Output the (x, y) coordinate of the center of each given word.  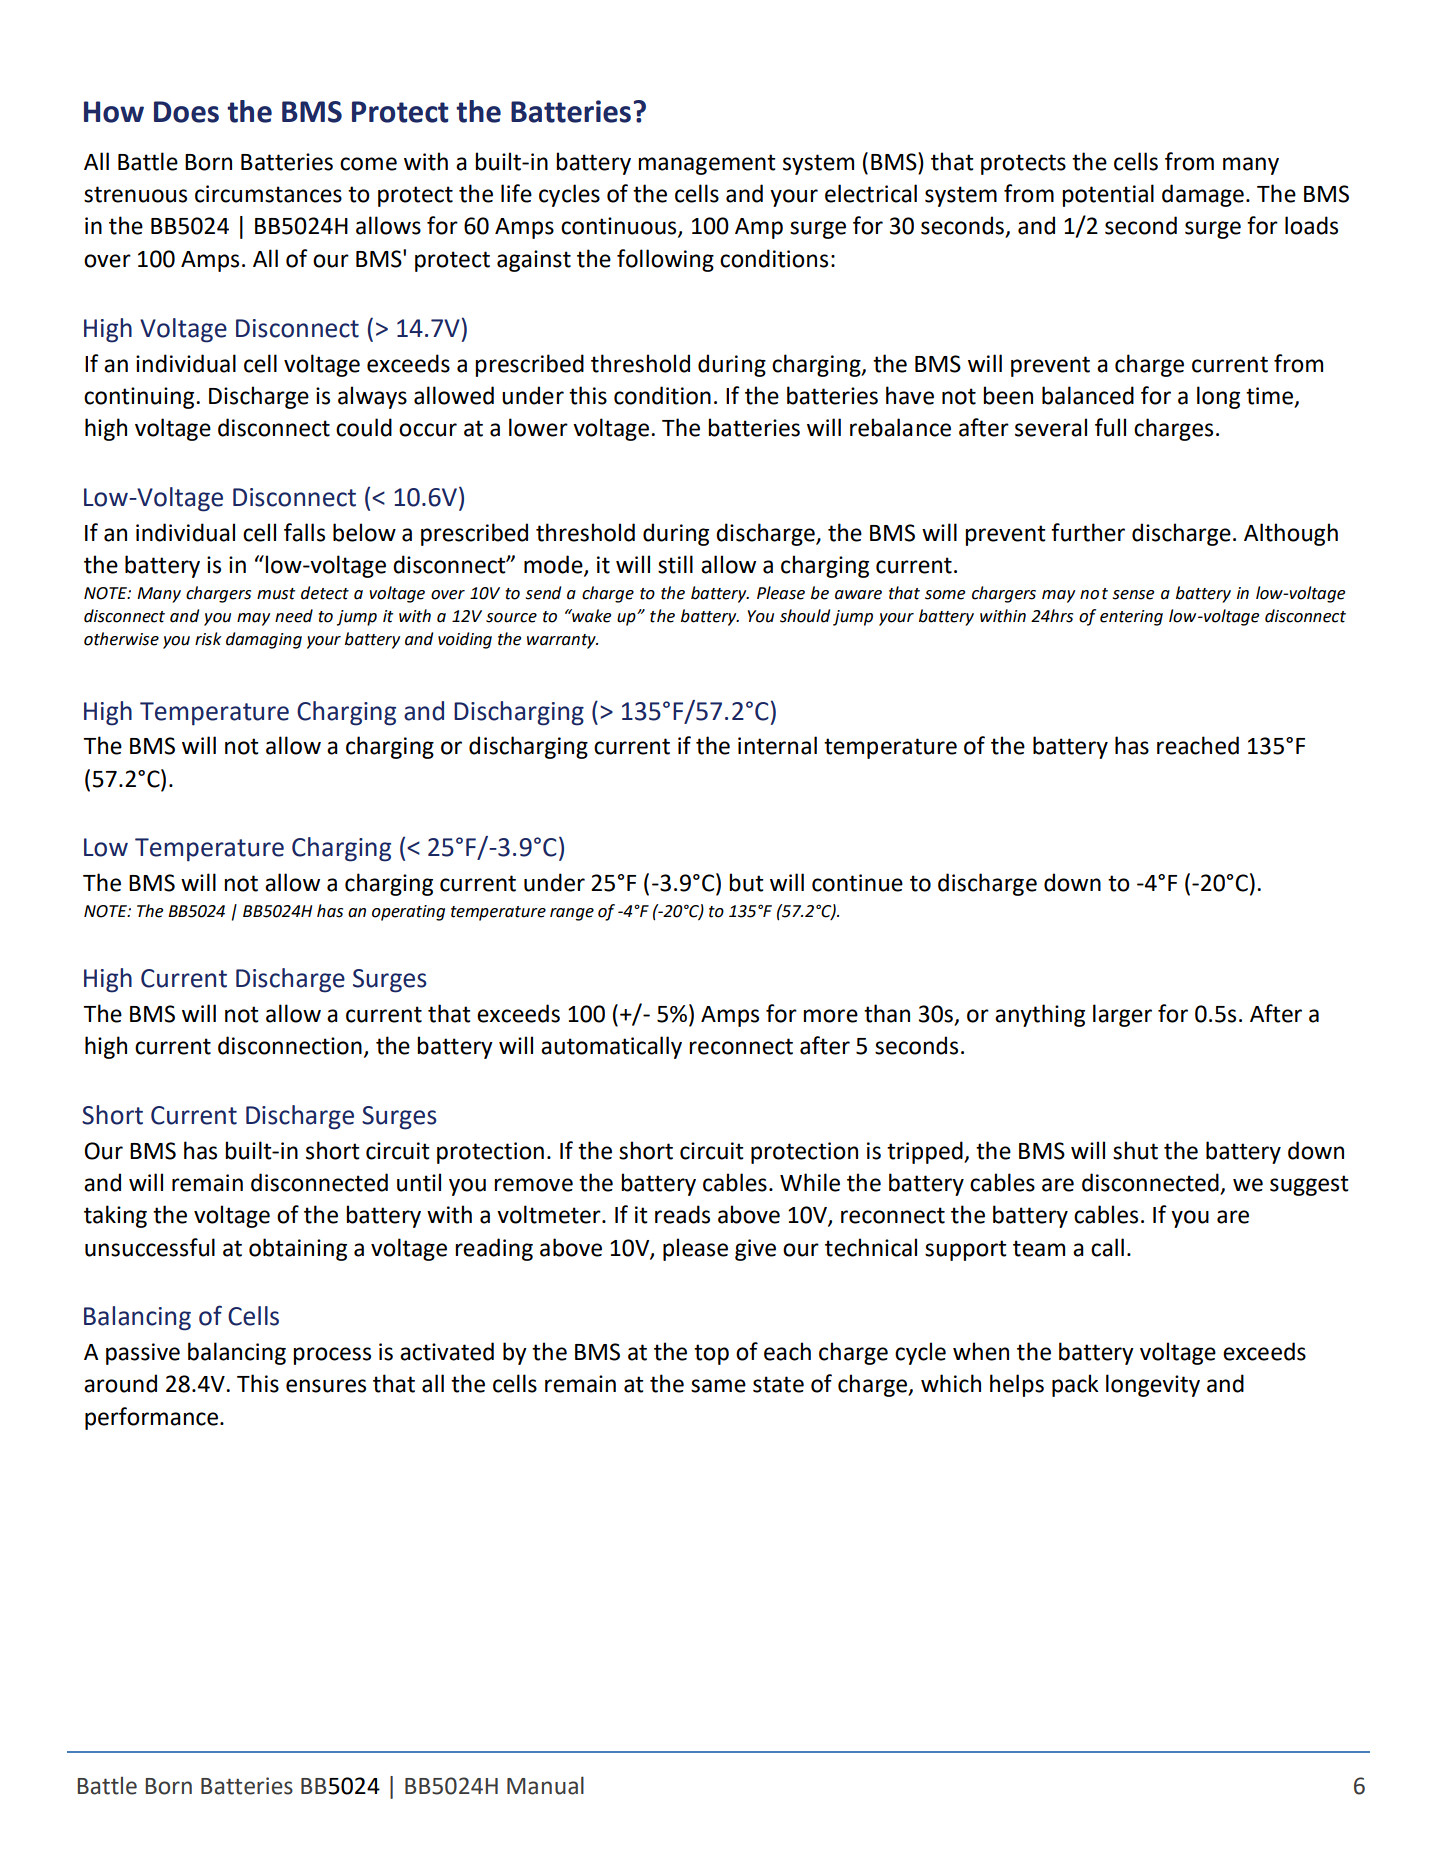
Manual (545, 1785)
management (707, 164)
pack (1075, 1385)
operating (408, 913)
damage (1203, 195)
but (746, 882)
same (718, 1386)
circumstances (268, 194)
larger (1122, 1015)
